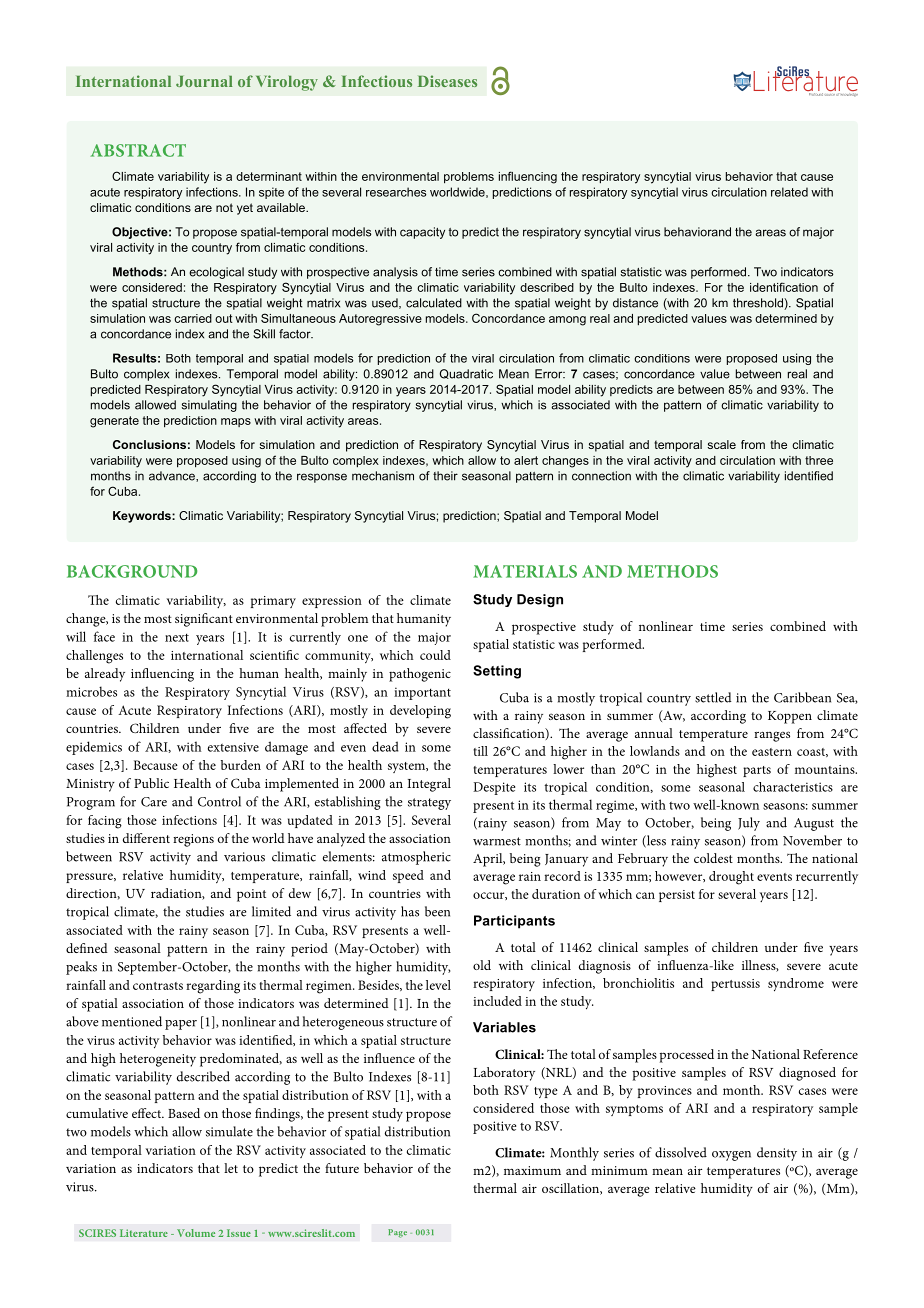 This screenshot has width=924, height=1308. I want to click on simulating, so click(209, 406).
